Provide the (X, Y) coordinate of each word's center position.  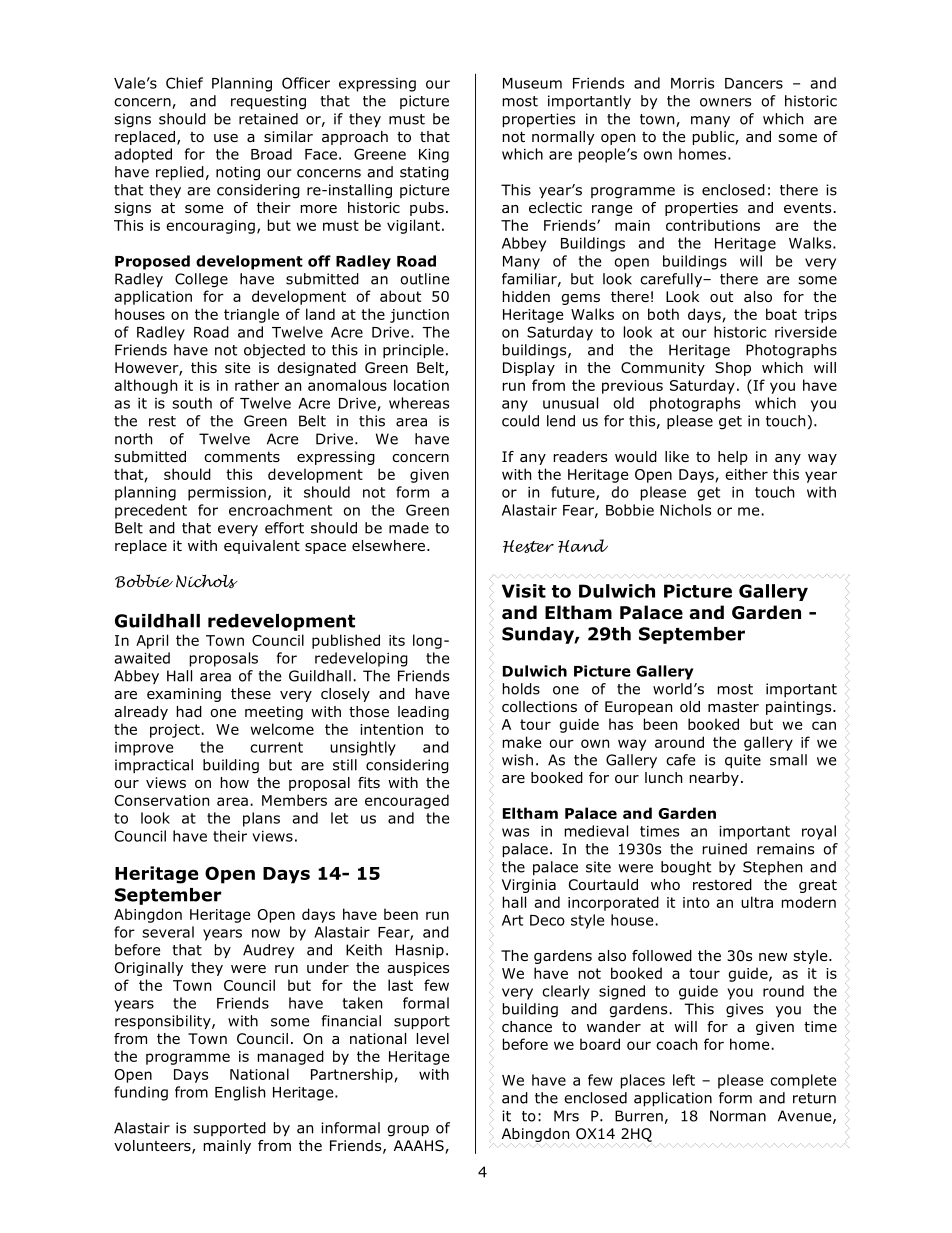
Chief (184, 83)
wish (517, 760)
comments (242, 456)
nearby (714, 779)
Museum (532, 83)
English (240, 1093)
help (733, 458)
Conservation (162, 800)
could (520, 421)
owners (725, 102)
